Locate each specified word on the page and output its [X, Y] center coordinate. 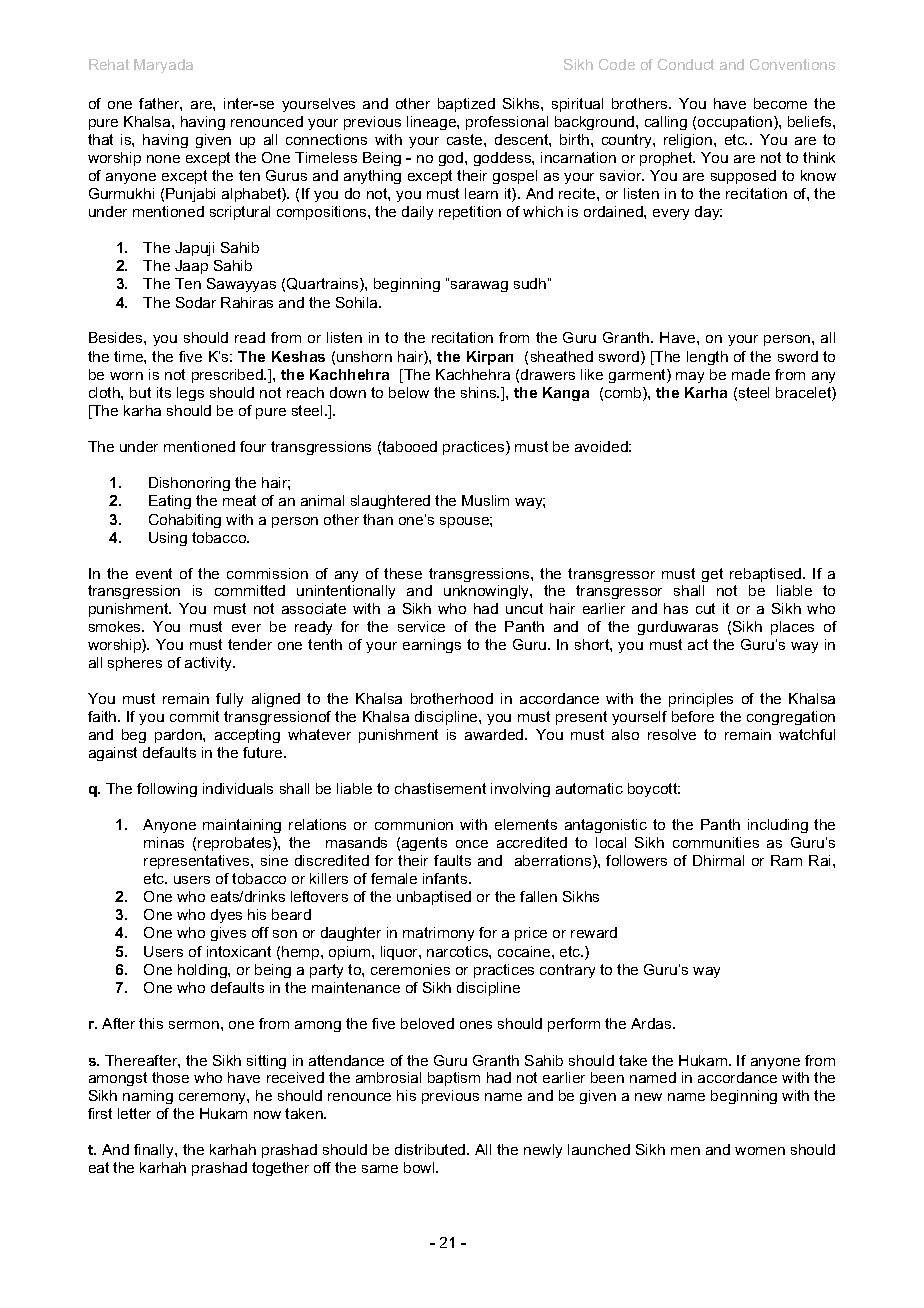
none [163, 159]
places [792, 628]
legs [190, 394]
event [154, 573]
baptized [466, 105]
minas [164, 842]
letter [134, 1113]
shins [480, 392]
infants [446, 878]
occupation [736, 123]
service [421, 626]
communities [716, 842]
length [707, 358]
